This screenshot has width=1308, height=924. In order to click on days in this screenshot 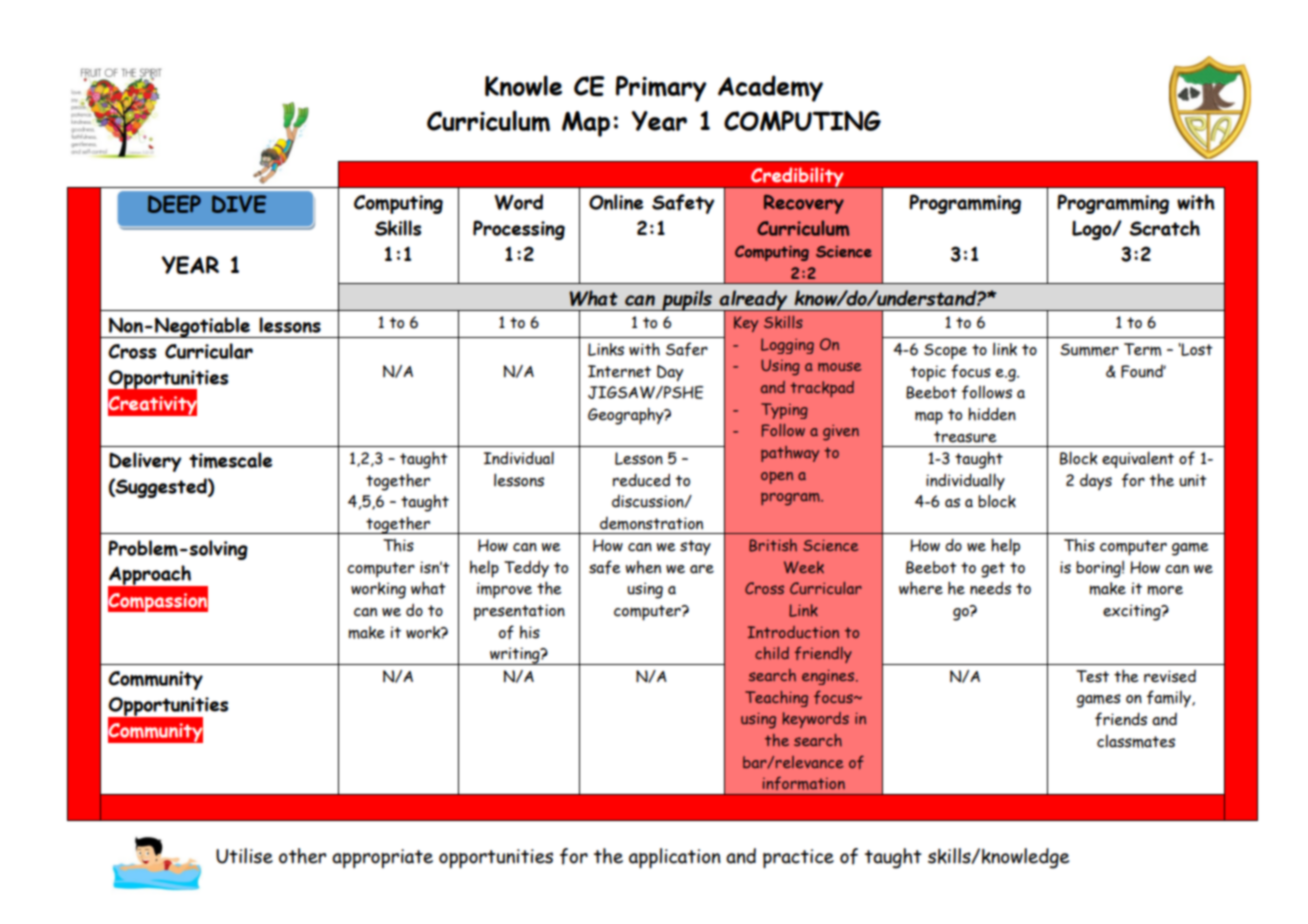, I will do `click(1096, 482)`.
